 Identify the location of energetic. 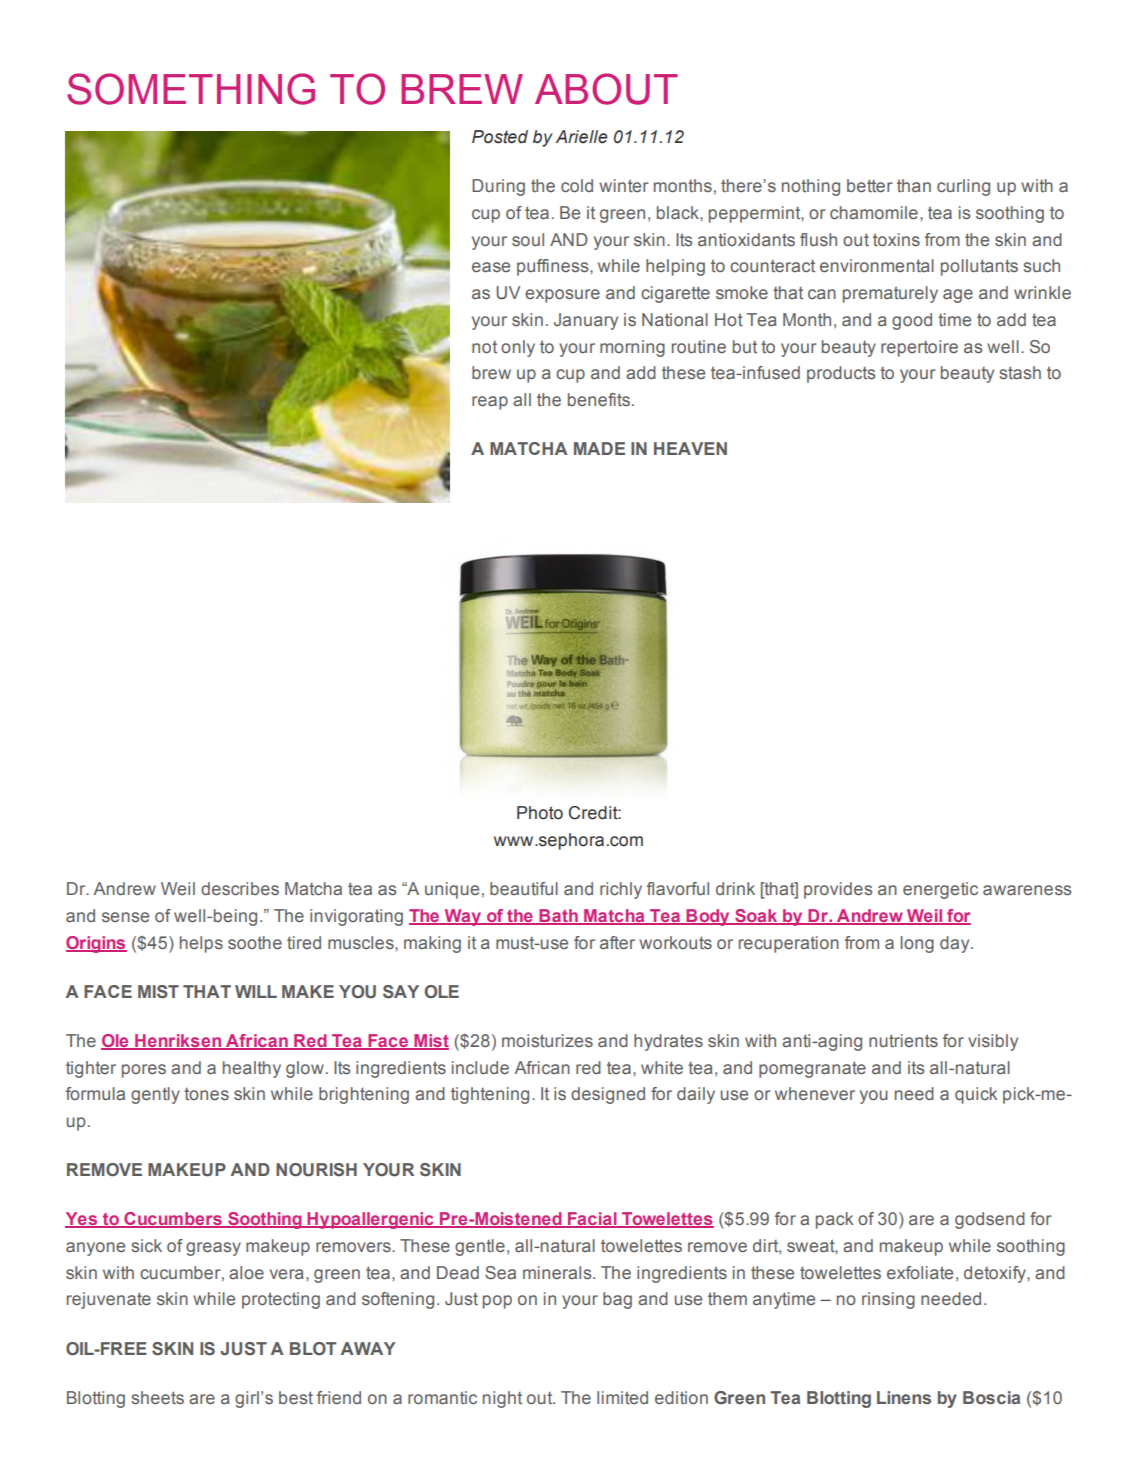
(940, 890).
